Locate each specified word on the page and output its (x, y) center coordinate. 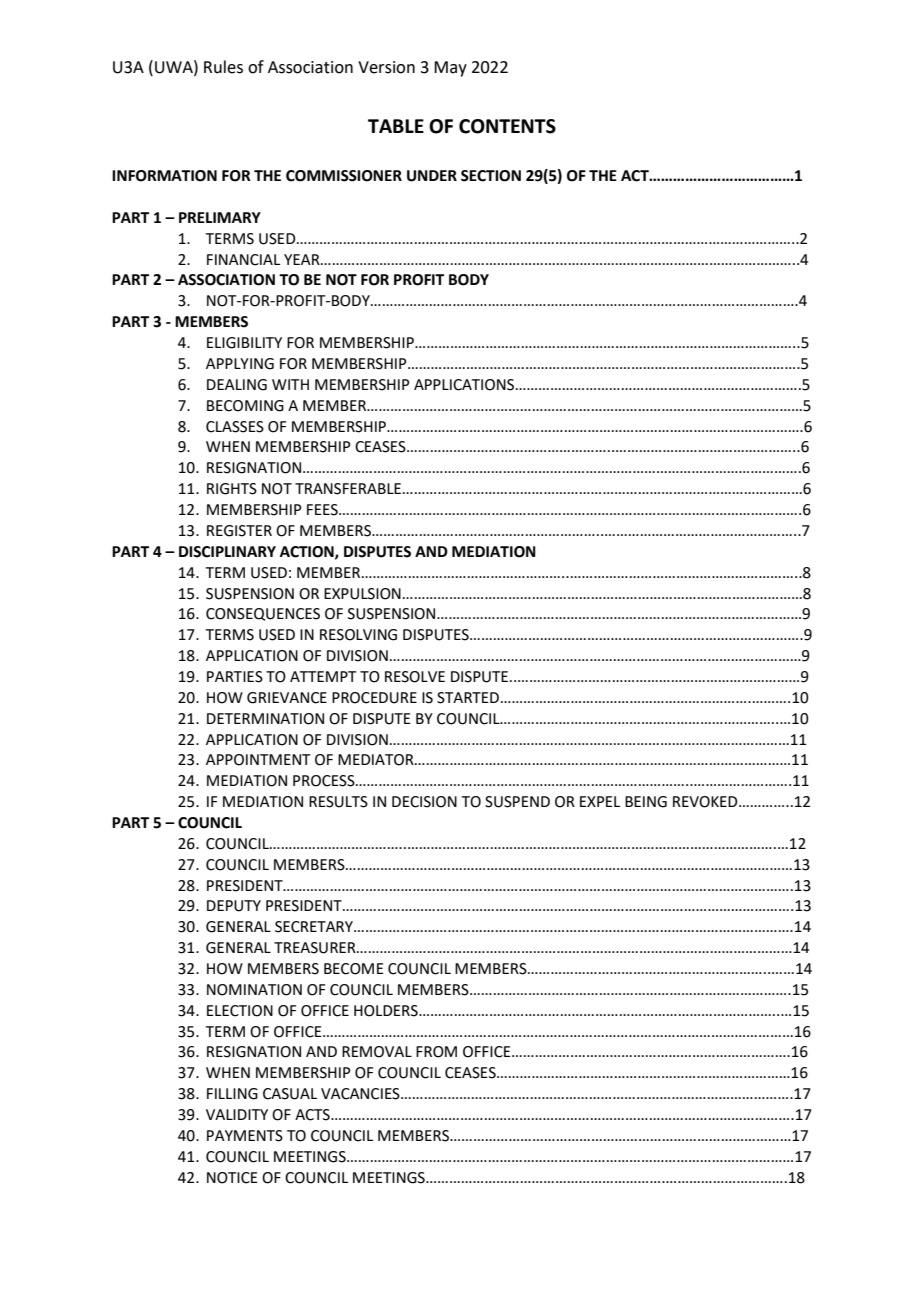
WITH (290, 384)
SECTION (491, 176)
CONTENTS (507, 126)
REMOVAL (377, 1052)
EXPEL (600, 801)
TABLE (396, 126)
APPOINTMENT (258, 760)
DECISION (424, 802)
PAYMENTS (245, 1136)
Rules (223, 67)
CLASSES (235, 427)
